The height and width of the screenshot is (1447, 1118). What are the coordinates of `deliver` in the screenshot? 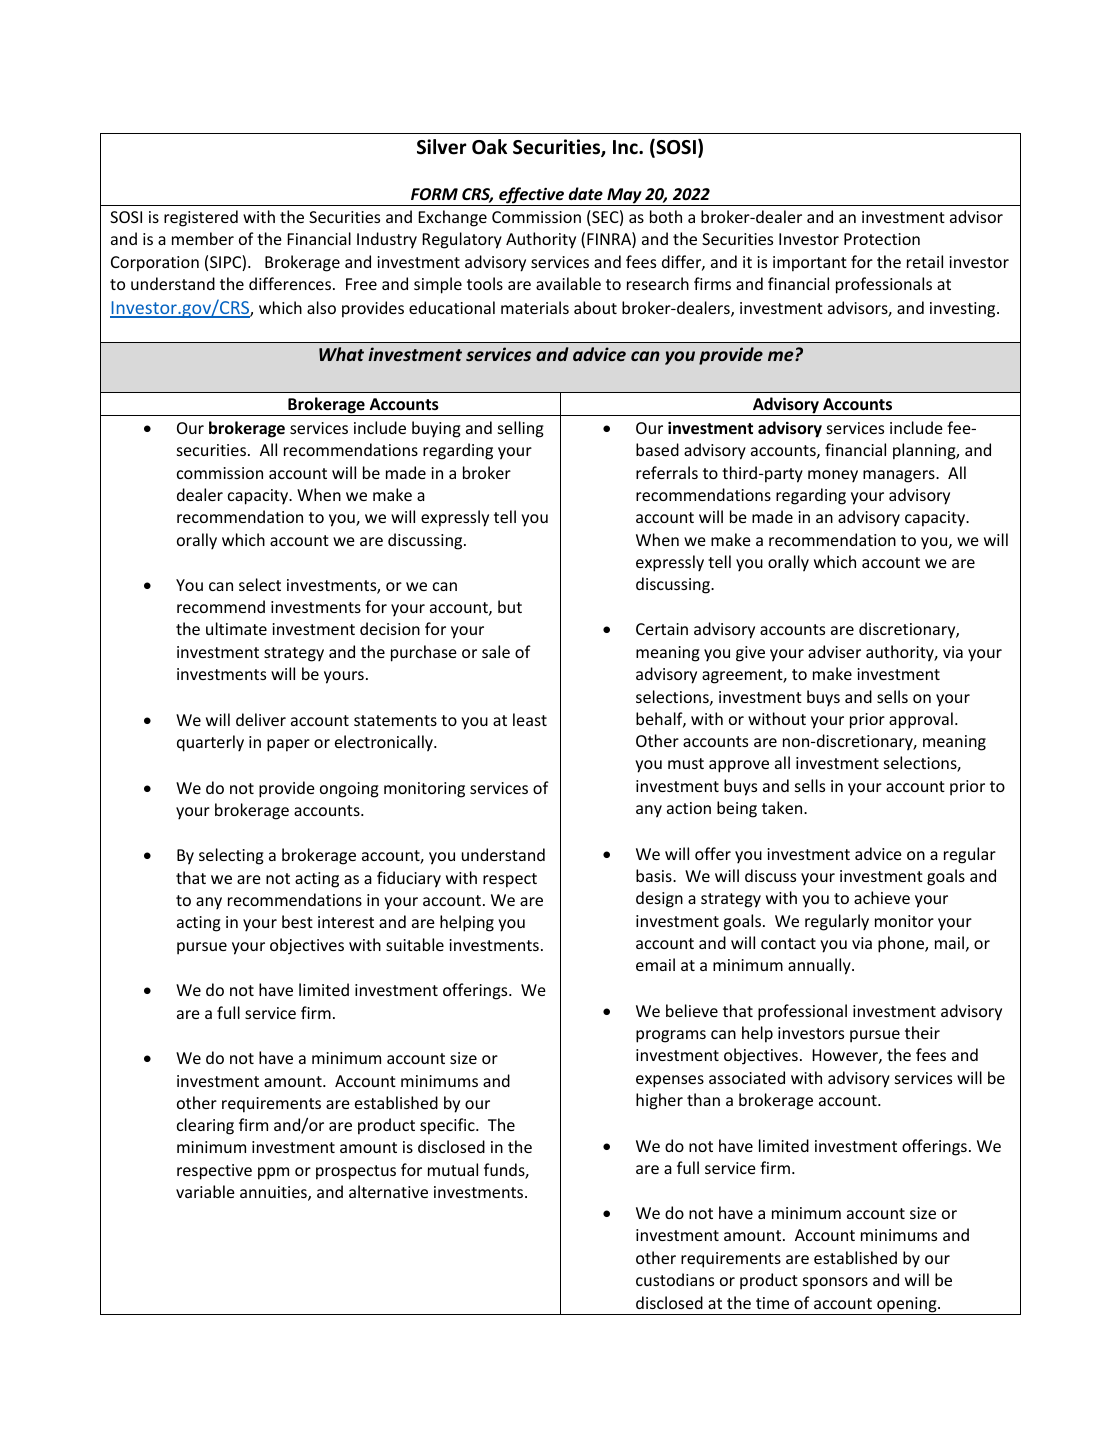 It's located at (261, 719).
